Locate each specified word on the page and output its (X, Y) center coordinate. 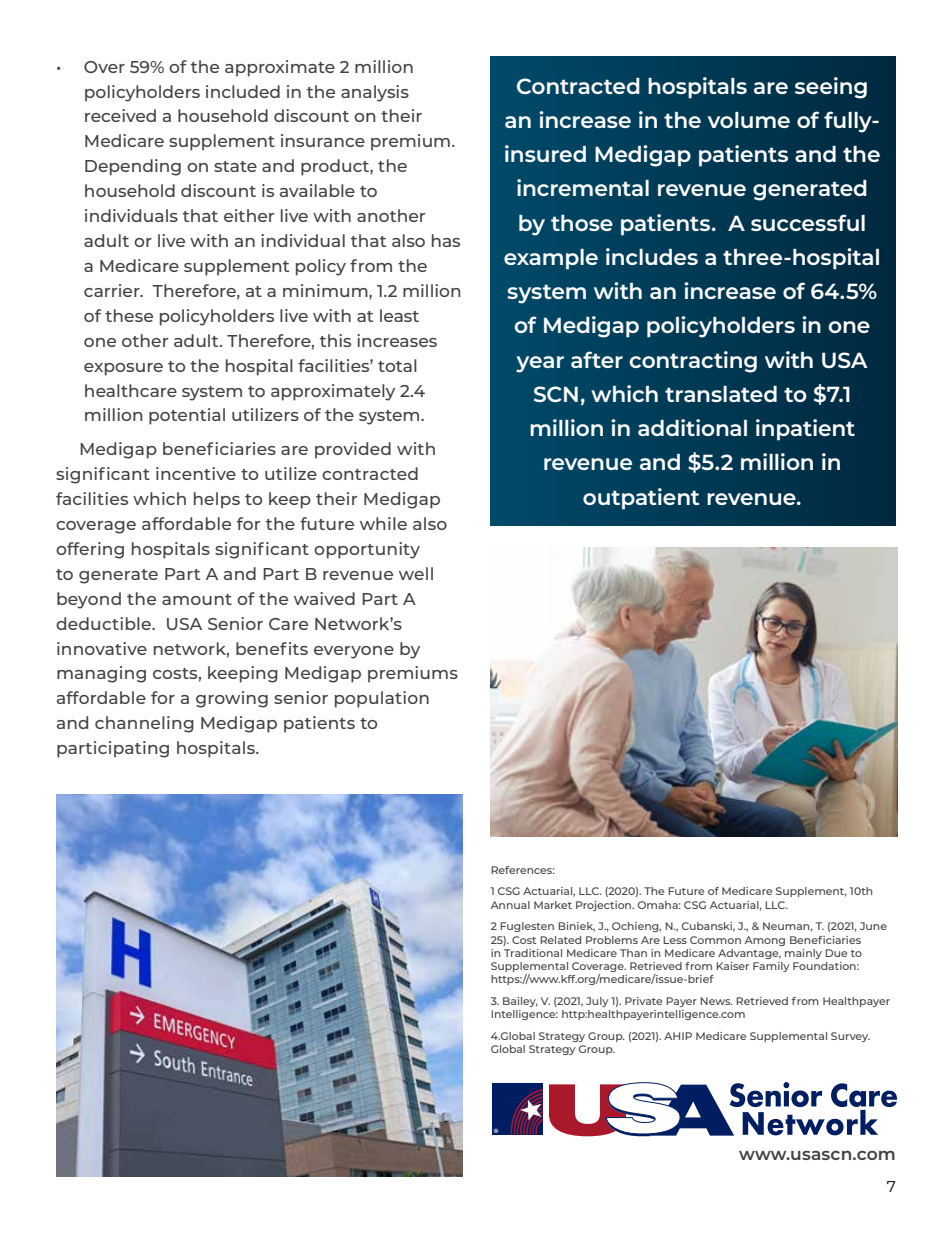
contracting (693, 362)
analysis (375, 93)
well (416, 573)
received (120, 115)
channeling (144, 724)
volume (748, 120)
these (129, 315)
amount (197, 599)
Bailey (520, 1002)
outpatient (641, 499)
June (873, 926)
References (523, 870)
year (540, 364)
